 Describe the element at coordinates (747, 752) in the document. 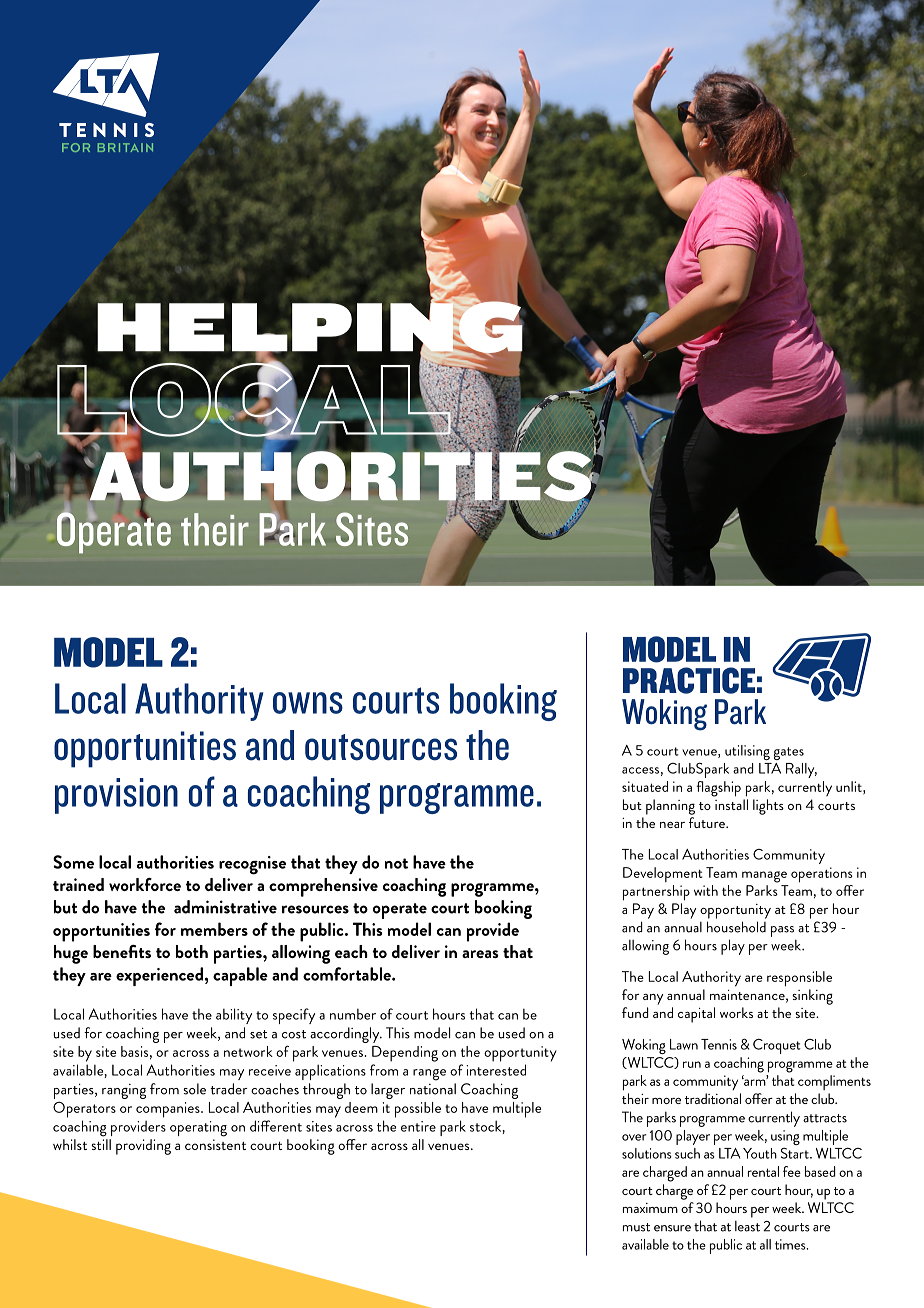

I see `utilising` at that location.
